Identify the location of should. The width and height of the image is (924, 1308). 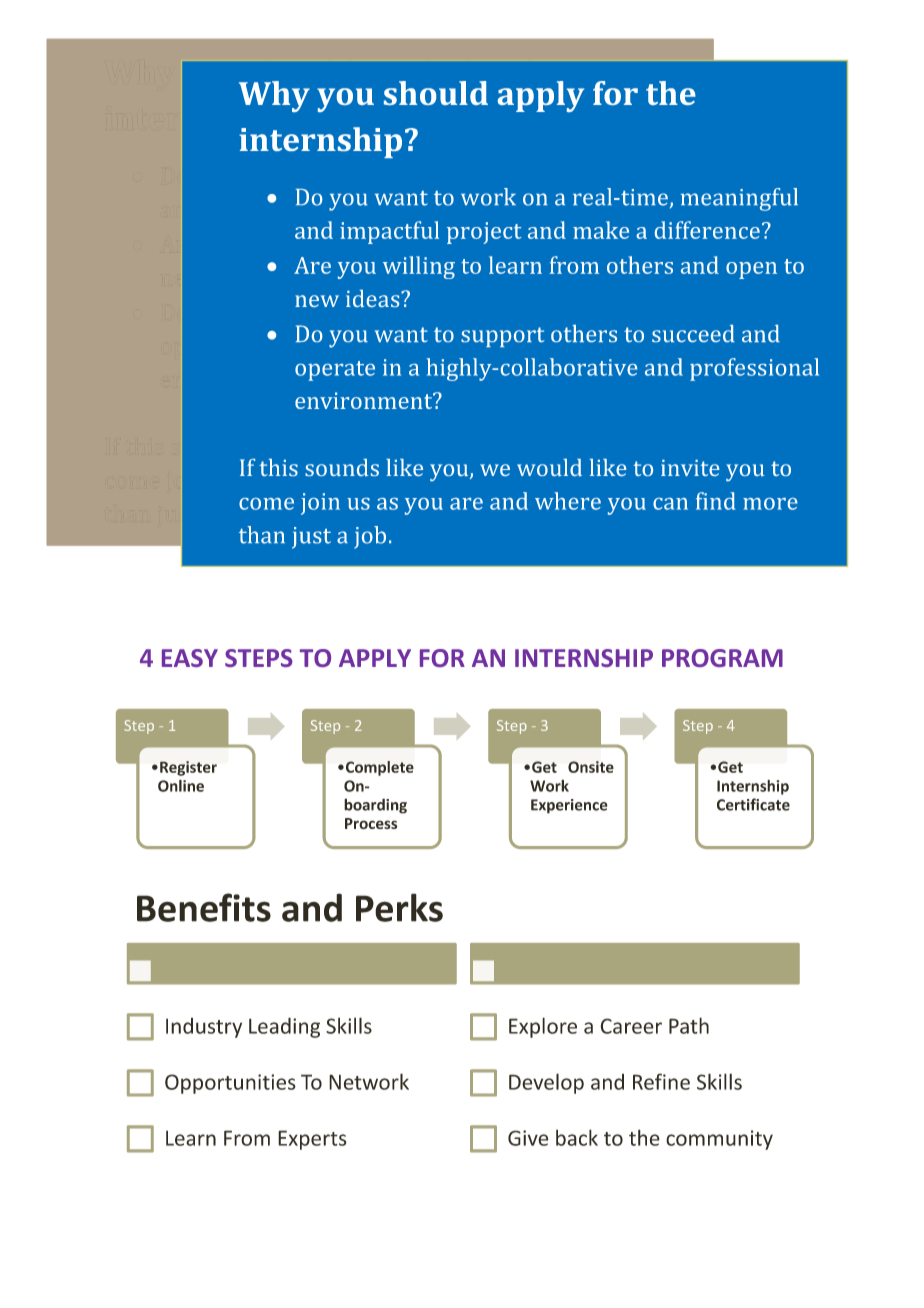
(436, 93).
